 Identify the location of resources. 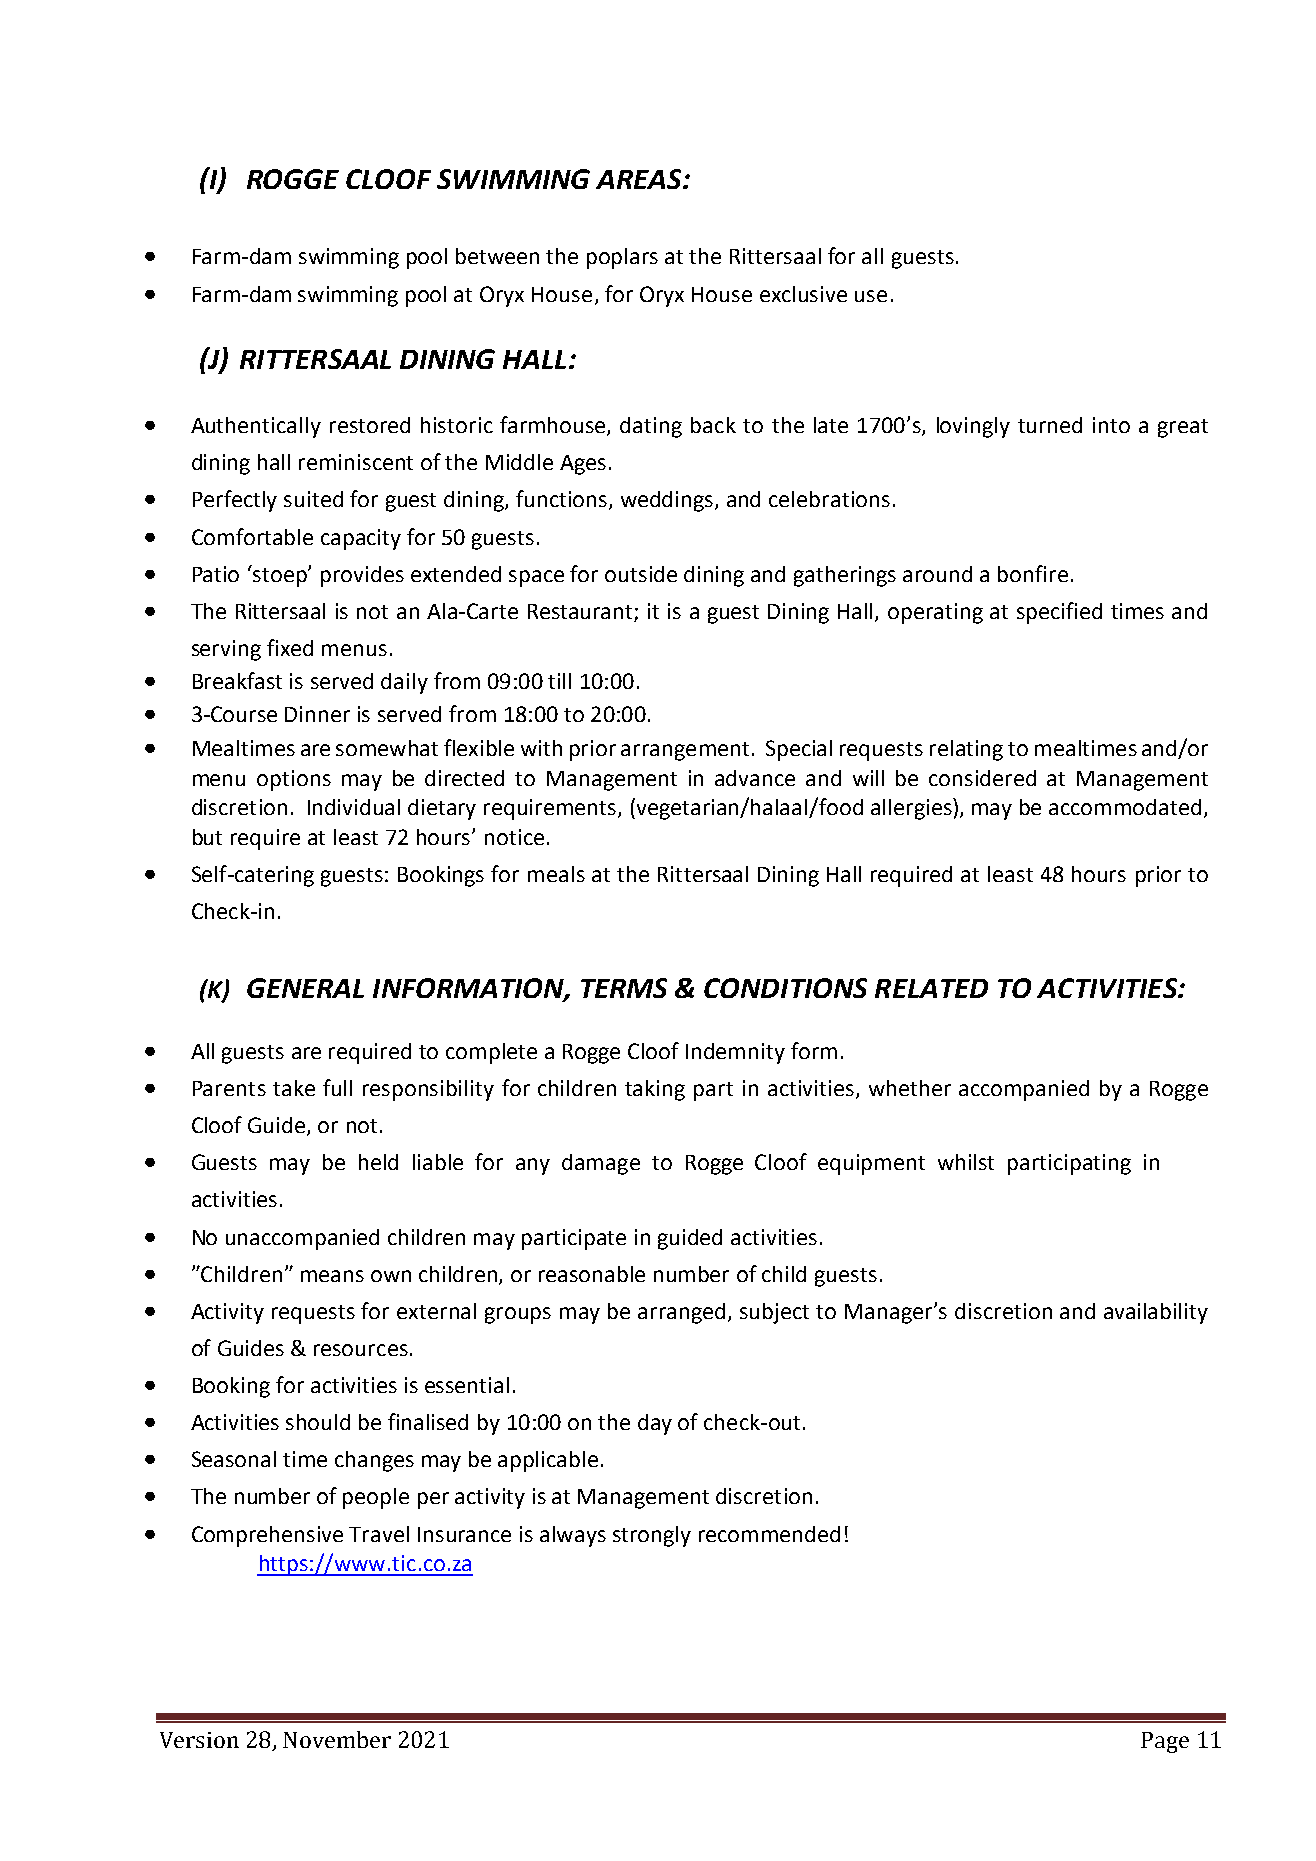
(361, 1350).
